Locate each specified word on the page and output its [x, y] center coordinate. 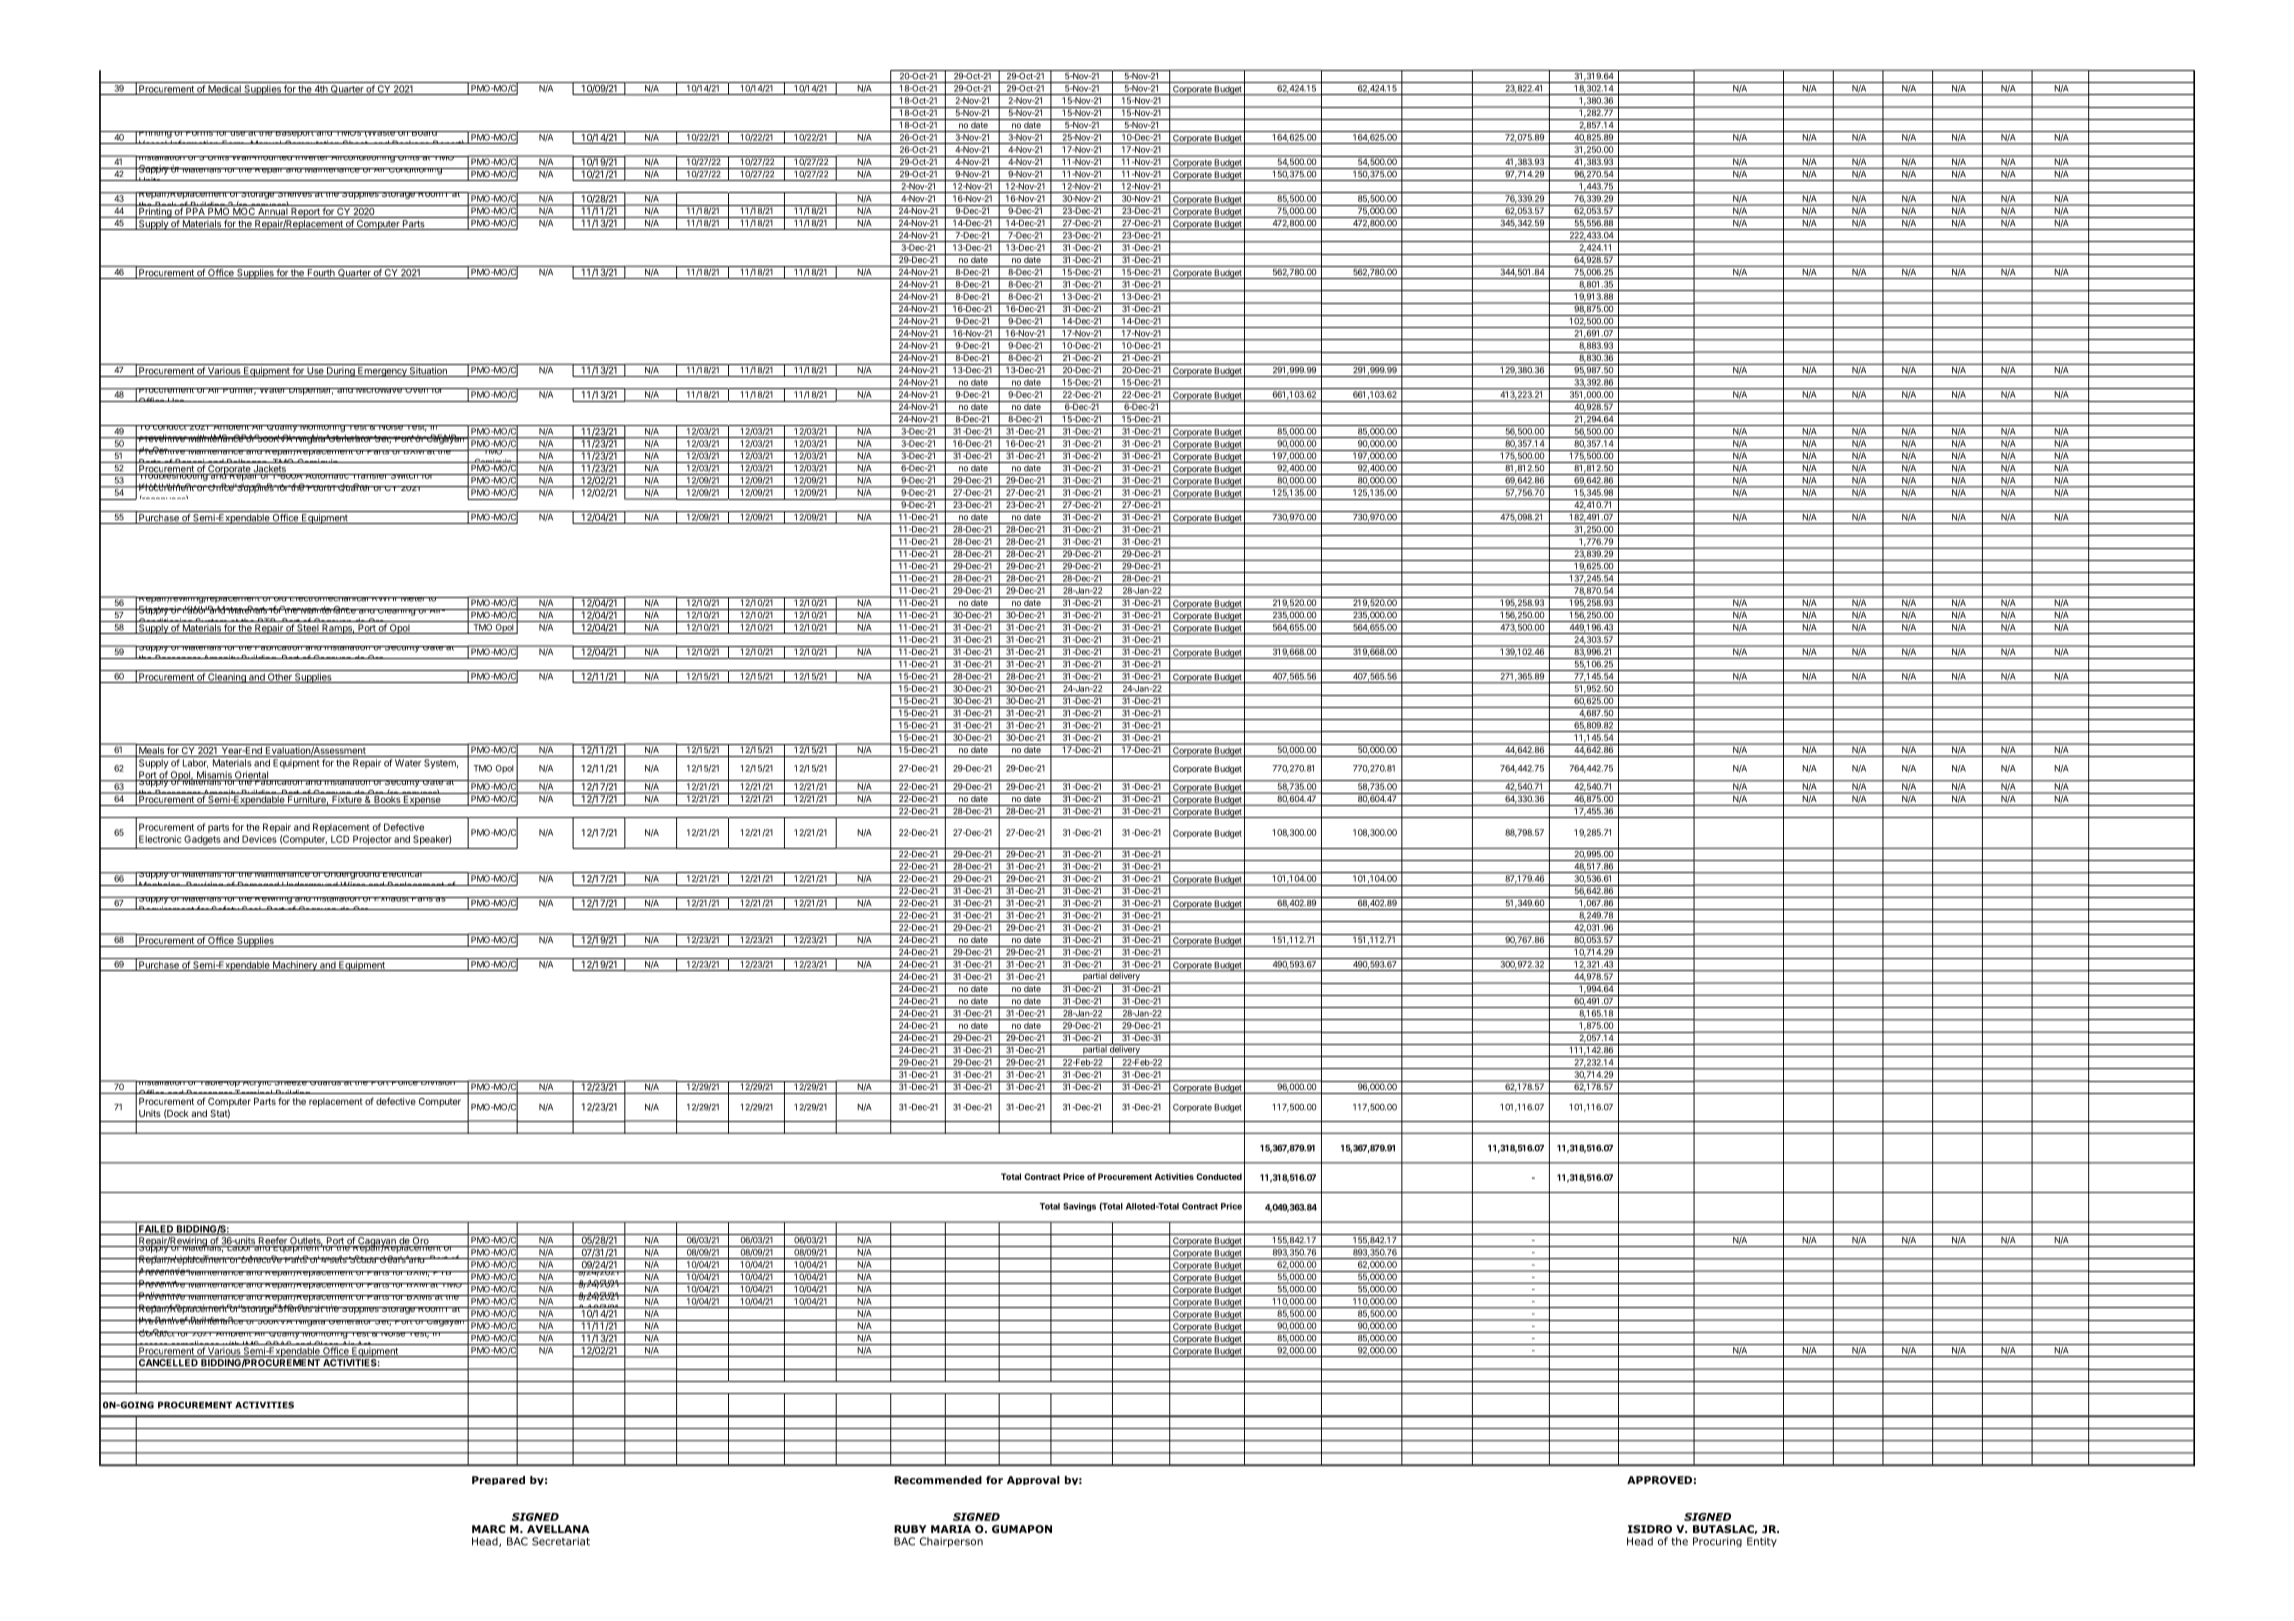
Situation [428, 372]
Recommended [938, 1480]
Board [424, 133]
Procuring [1717, 1542]
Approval [1033, 1480]
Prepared [498, 1480]
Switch [404, 476]
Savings [1079, 1207]
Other [280, 678]
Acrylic [257, 1084]
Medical [224, 90]
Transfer [369, 476]
